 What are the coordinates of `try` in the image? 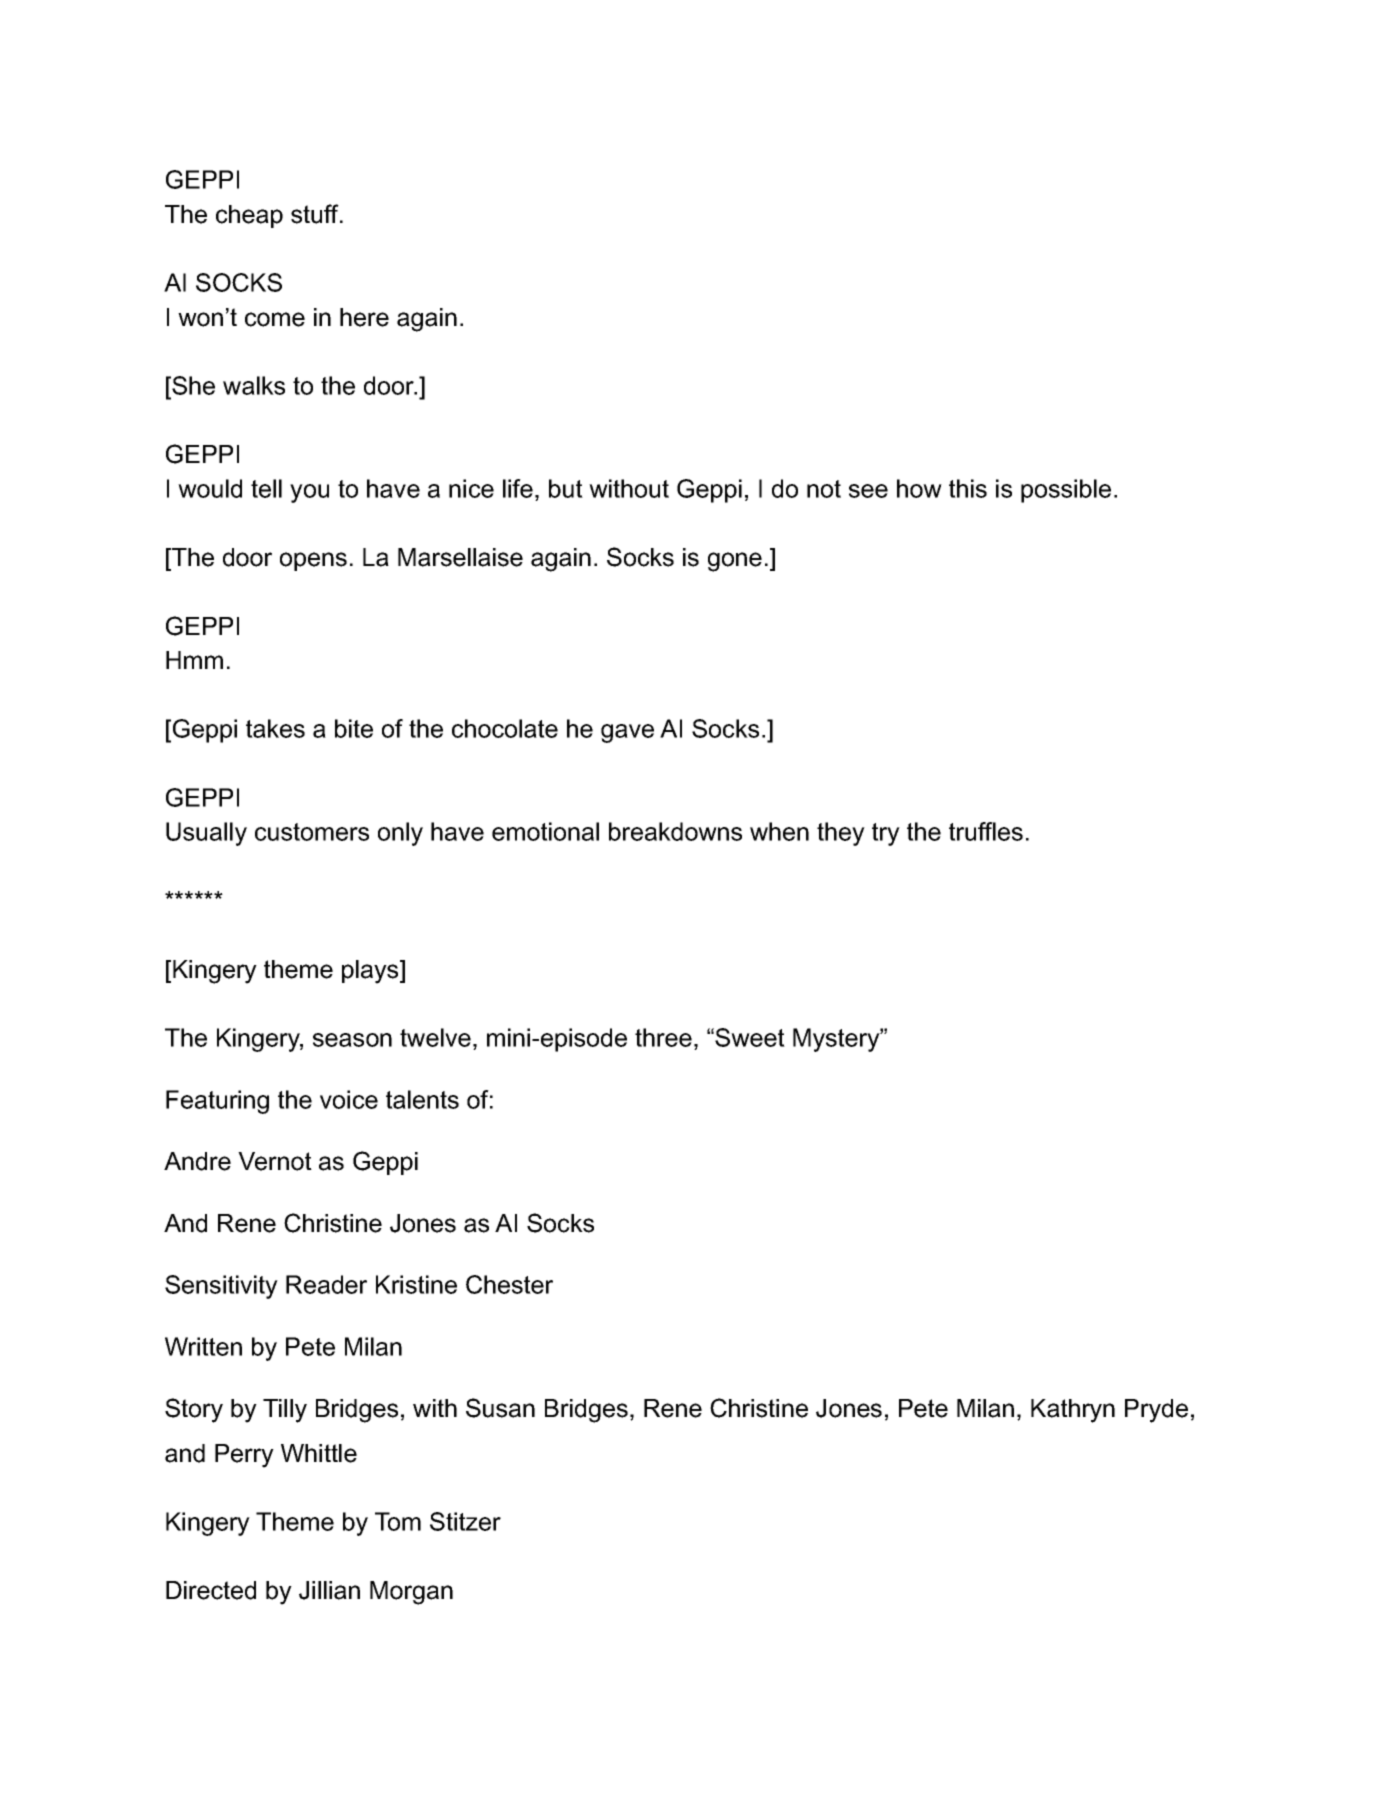 It's located at (886, 834).
